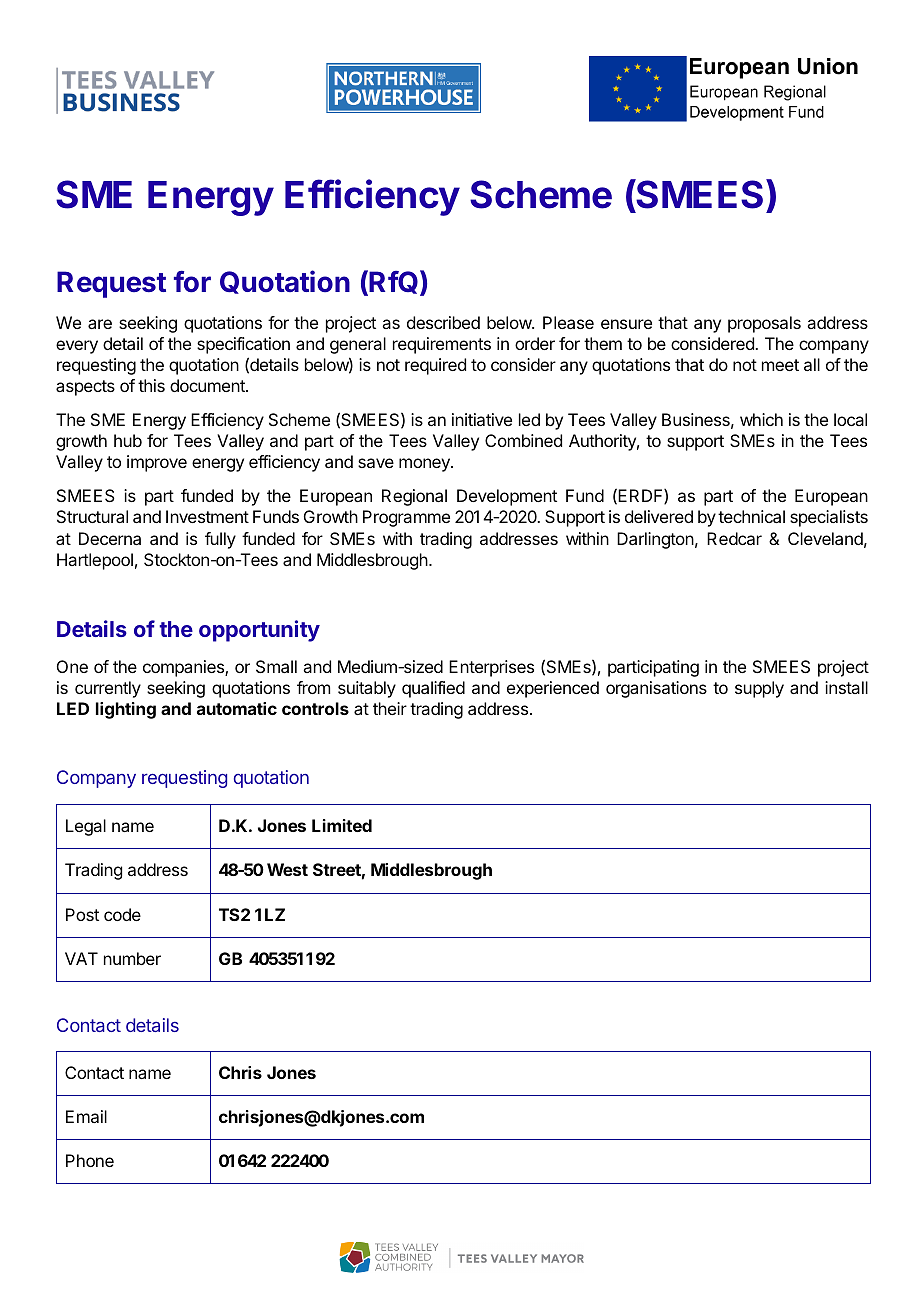  I want to click on requirements, so click(442, 345).
